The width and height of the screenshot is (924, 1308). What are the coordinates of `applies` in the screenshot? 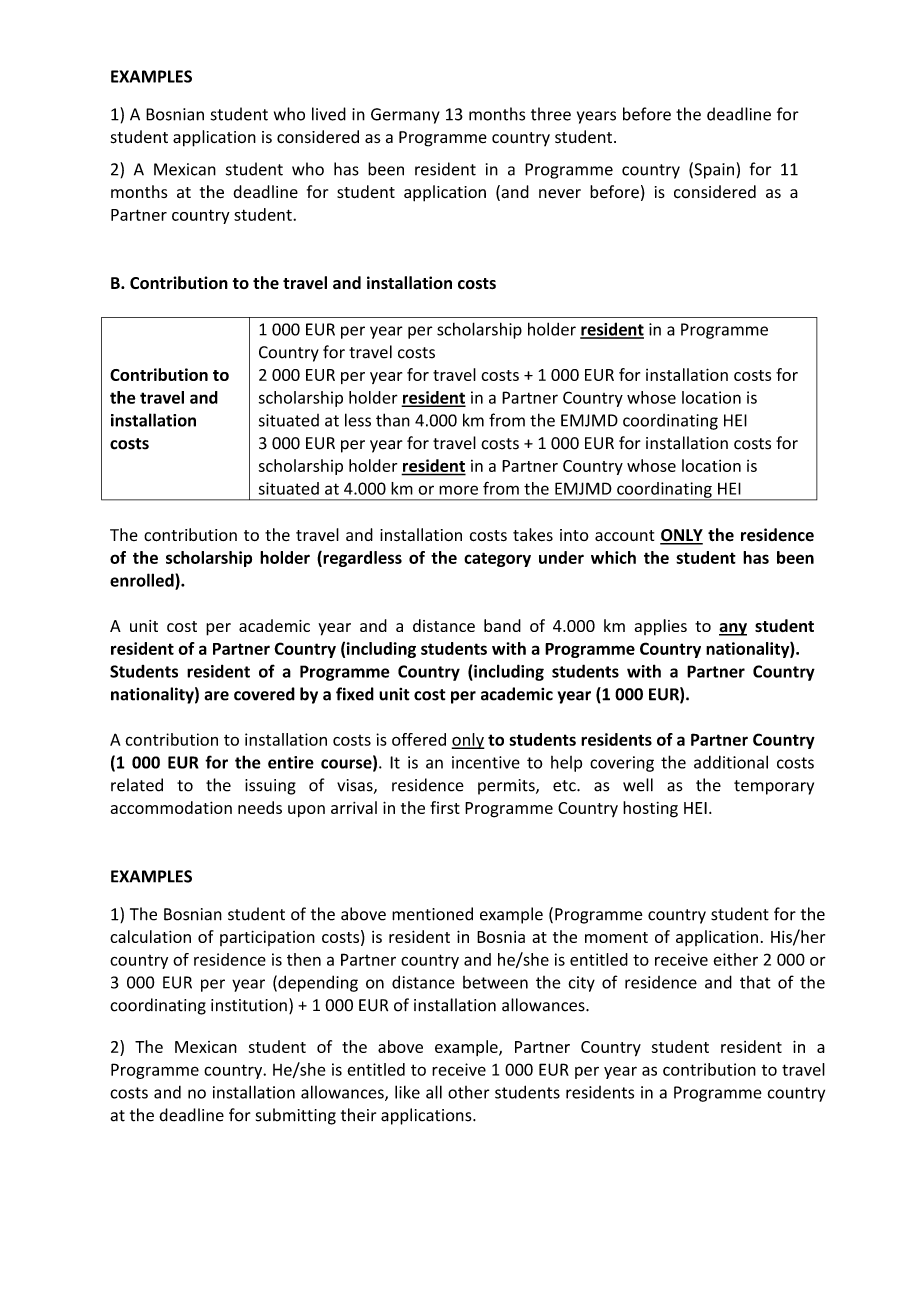 It's located at (660, 627).
